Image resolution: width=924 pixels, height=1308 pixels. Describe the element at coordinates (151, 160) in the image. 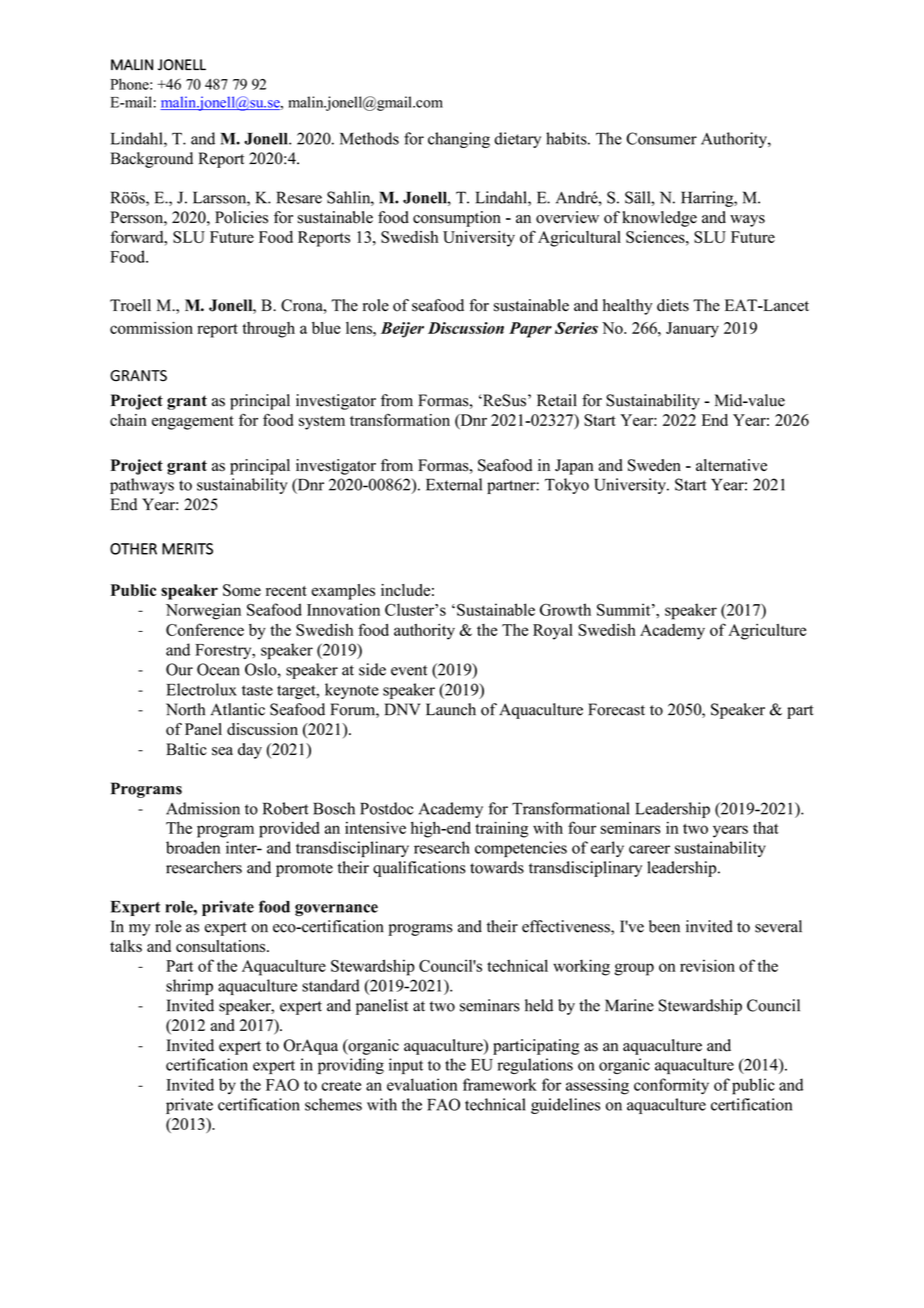

I see `Background` at that location.
